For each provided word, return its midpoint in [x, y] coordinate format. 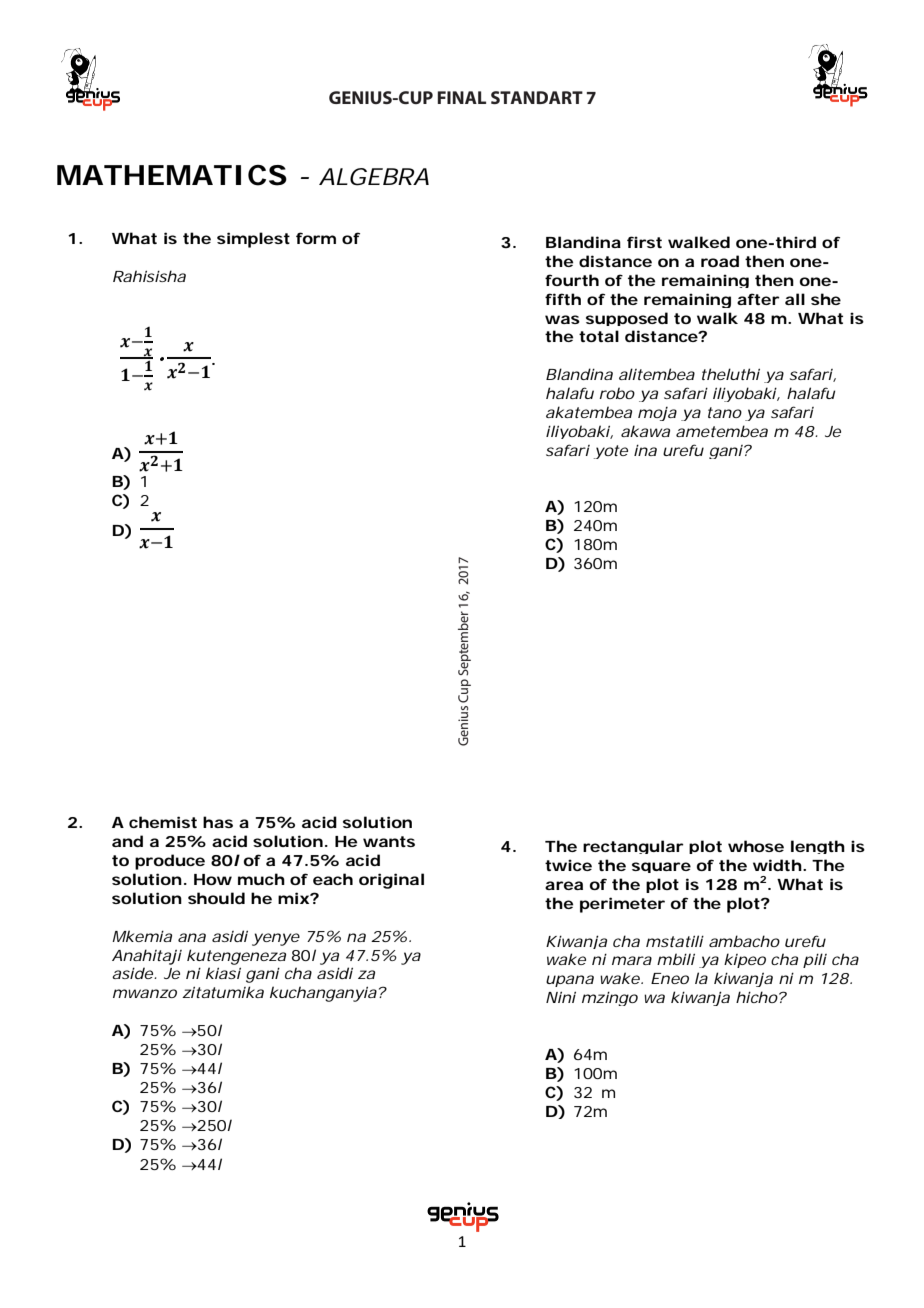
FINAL [461, 97]
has [218, 822]
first [644, 242]
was [562, 319]
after [758, 299]
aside [132, 973]
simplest [253, 240]
